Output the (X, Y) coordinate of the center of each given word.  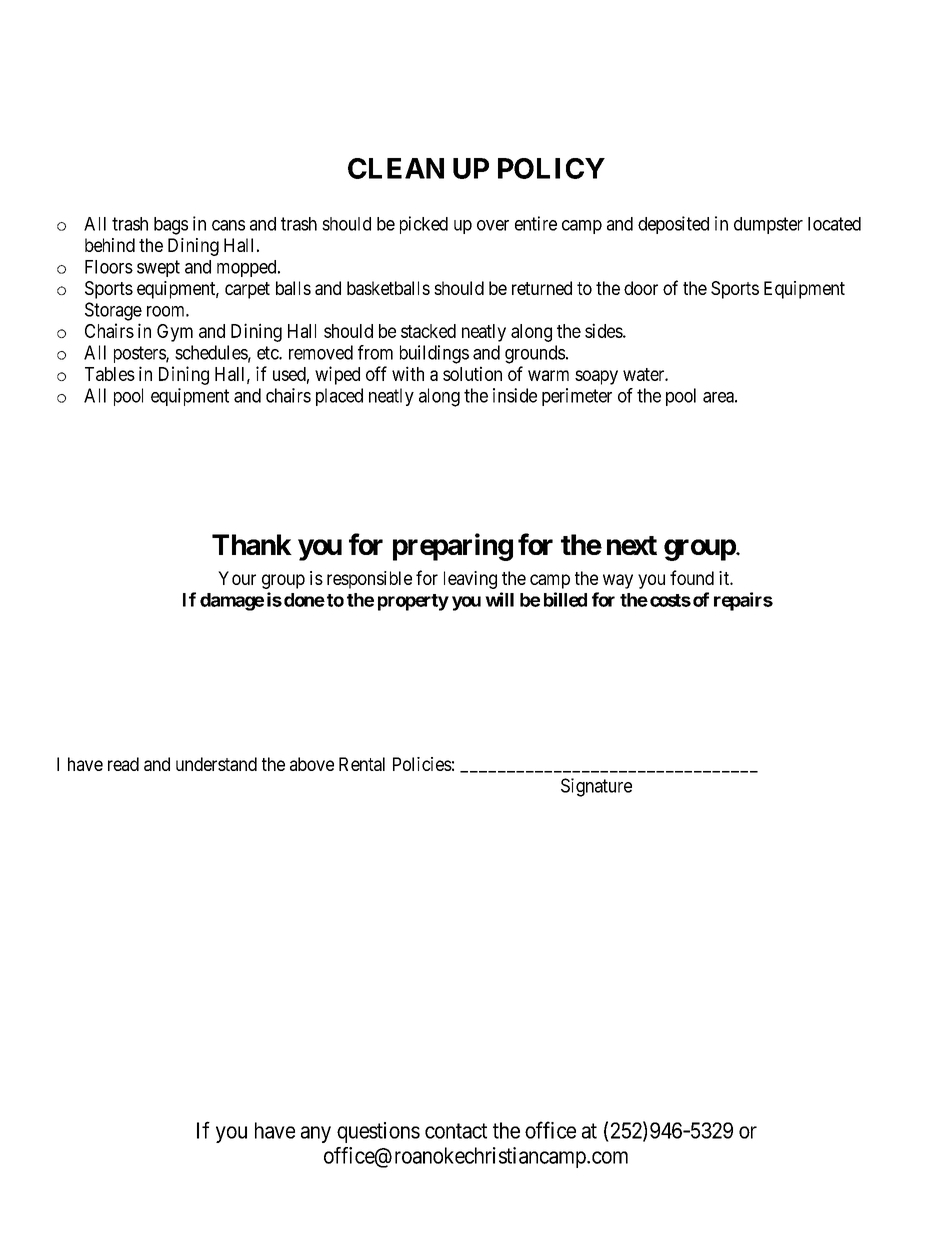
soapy (596, 377)
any (316, 1134)
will (499, 599)
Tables (110, 374)
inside (515, 395)
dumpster (768, 225)
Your (237, 578)
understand (216, 764)
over (493, 225)
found (692, 577)
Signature (596, 787)
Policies (422, 764)
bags (171, 226)
